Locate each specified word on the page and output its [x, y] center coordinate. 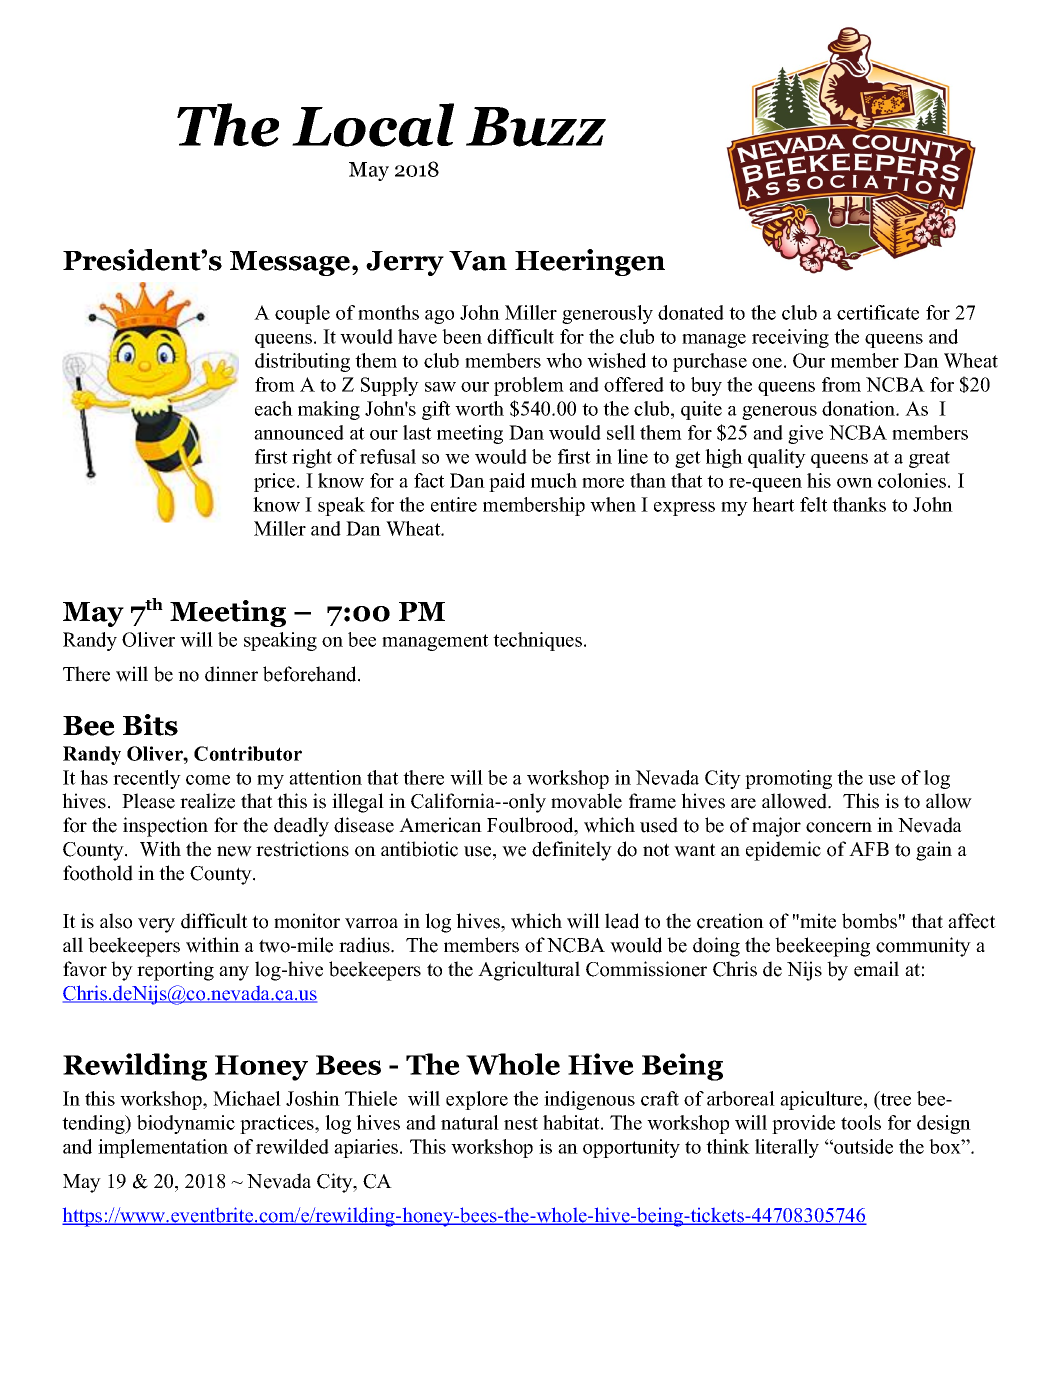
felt [814, 504]
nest [521, 1123]
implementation [163, 1148]
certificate [878, 312]
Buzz [536, 127]
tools [861, 1122]
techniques [537, 641]
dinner [231, 674]
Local [373, 125]
